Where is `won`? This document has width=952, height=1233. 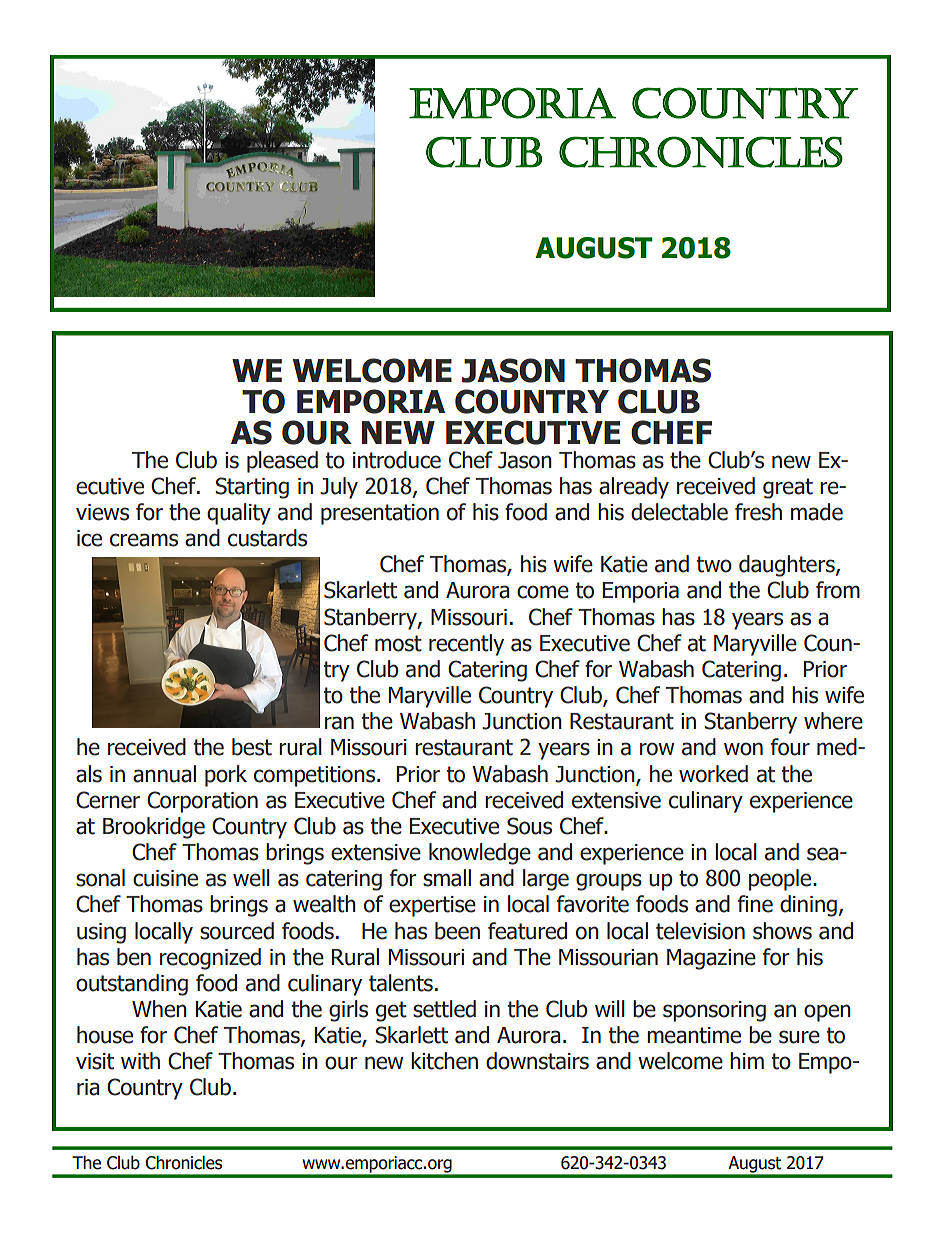
won is located at coordinates (743, 749).
